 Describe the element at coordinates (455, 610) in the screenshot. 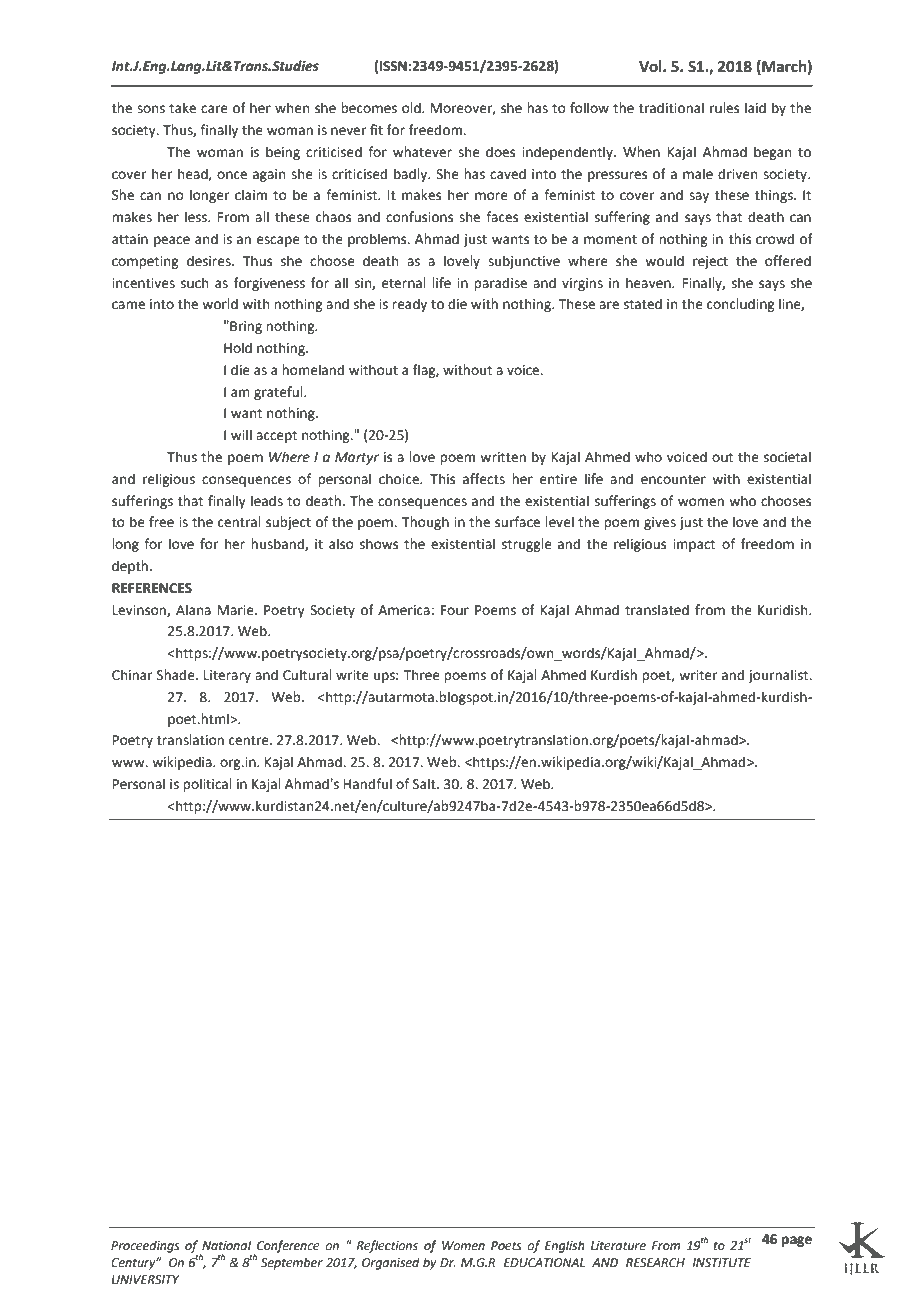

I see `Four` at that location.
